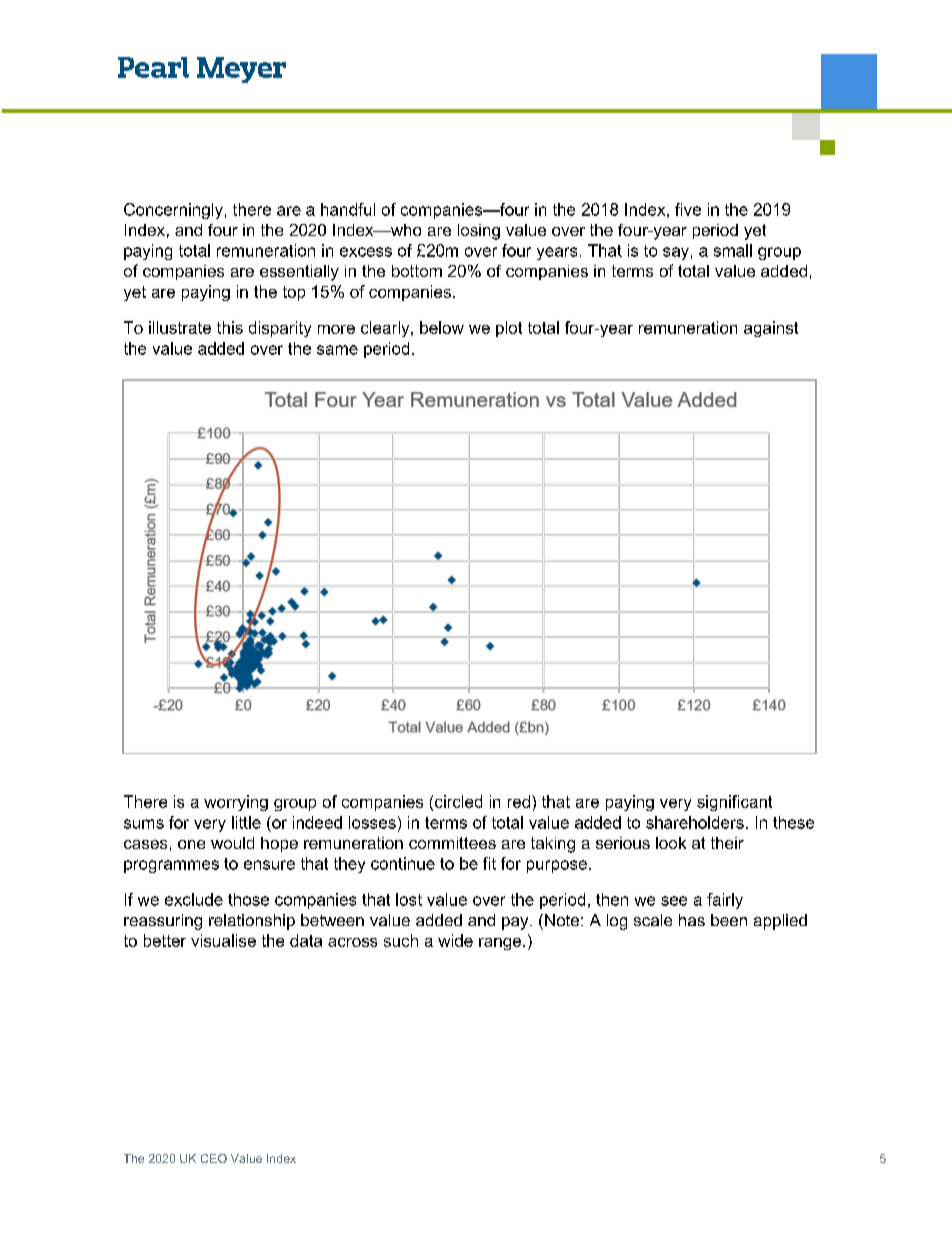 The width and height of the document is (952, 1233). What do you see at coordinates (479, 232) in the document?
I see `losing` at bounding box center [479, 232].
